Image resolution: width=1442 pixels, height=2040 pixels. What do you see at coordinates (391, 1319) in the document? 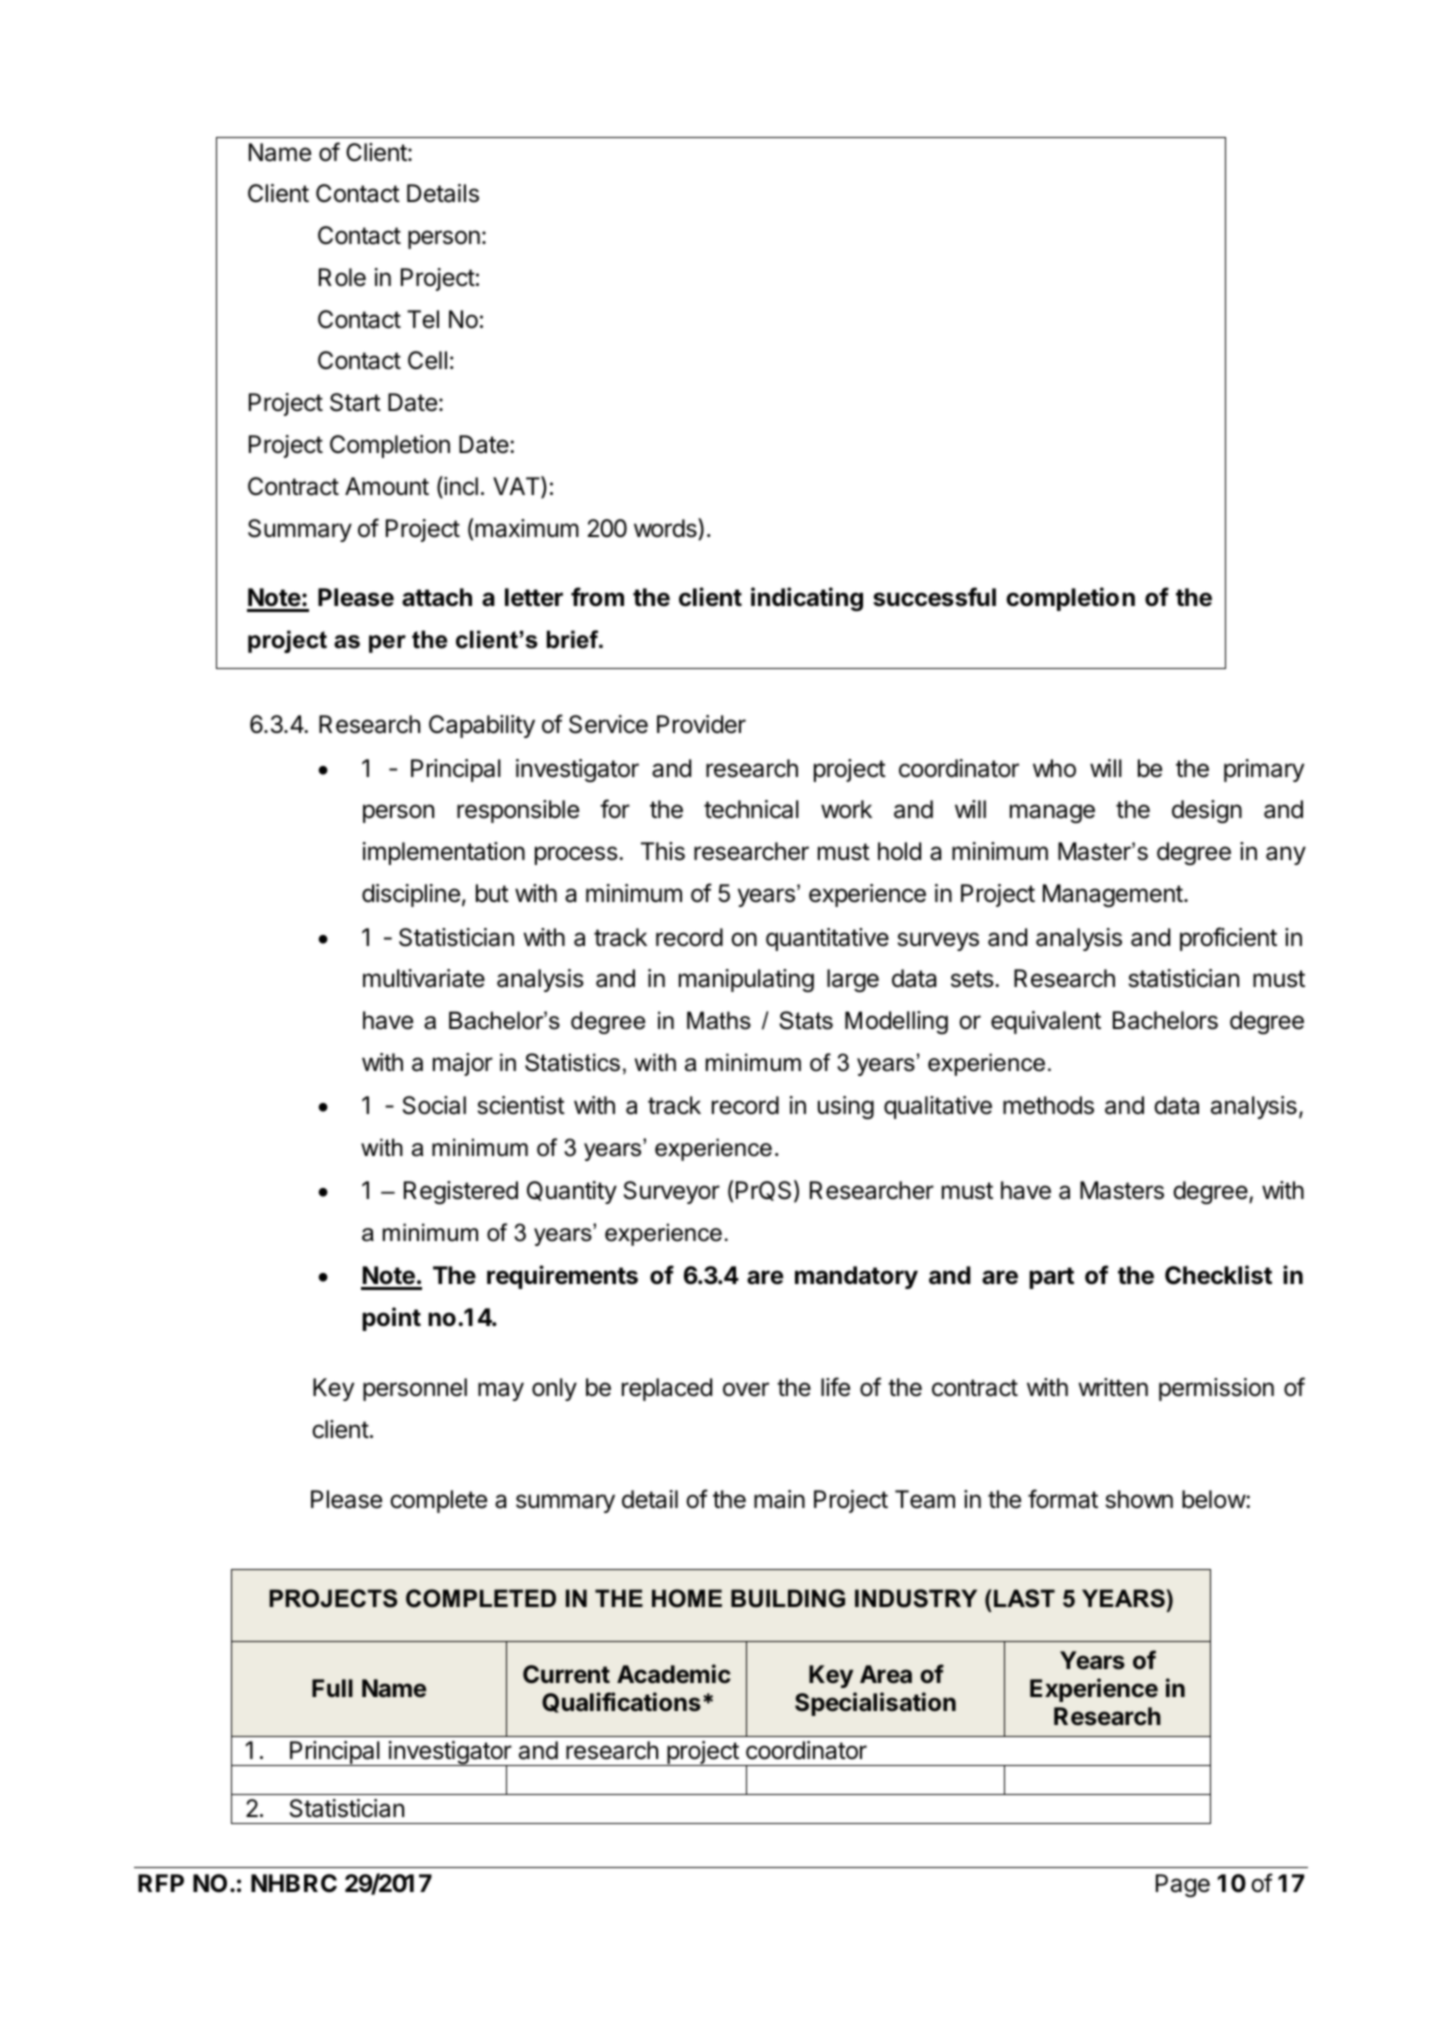
I see `point` at bounding box center [391, 1319].
